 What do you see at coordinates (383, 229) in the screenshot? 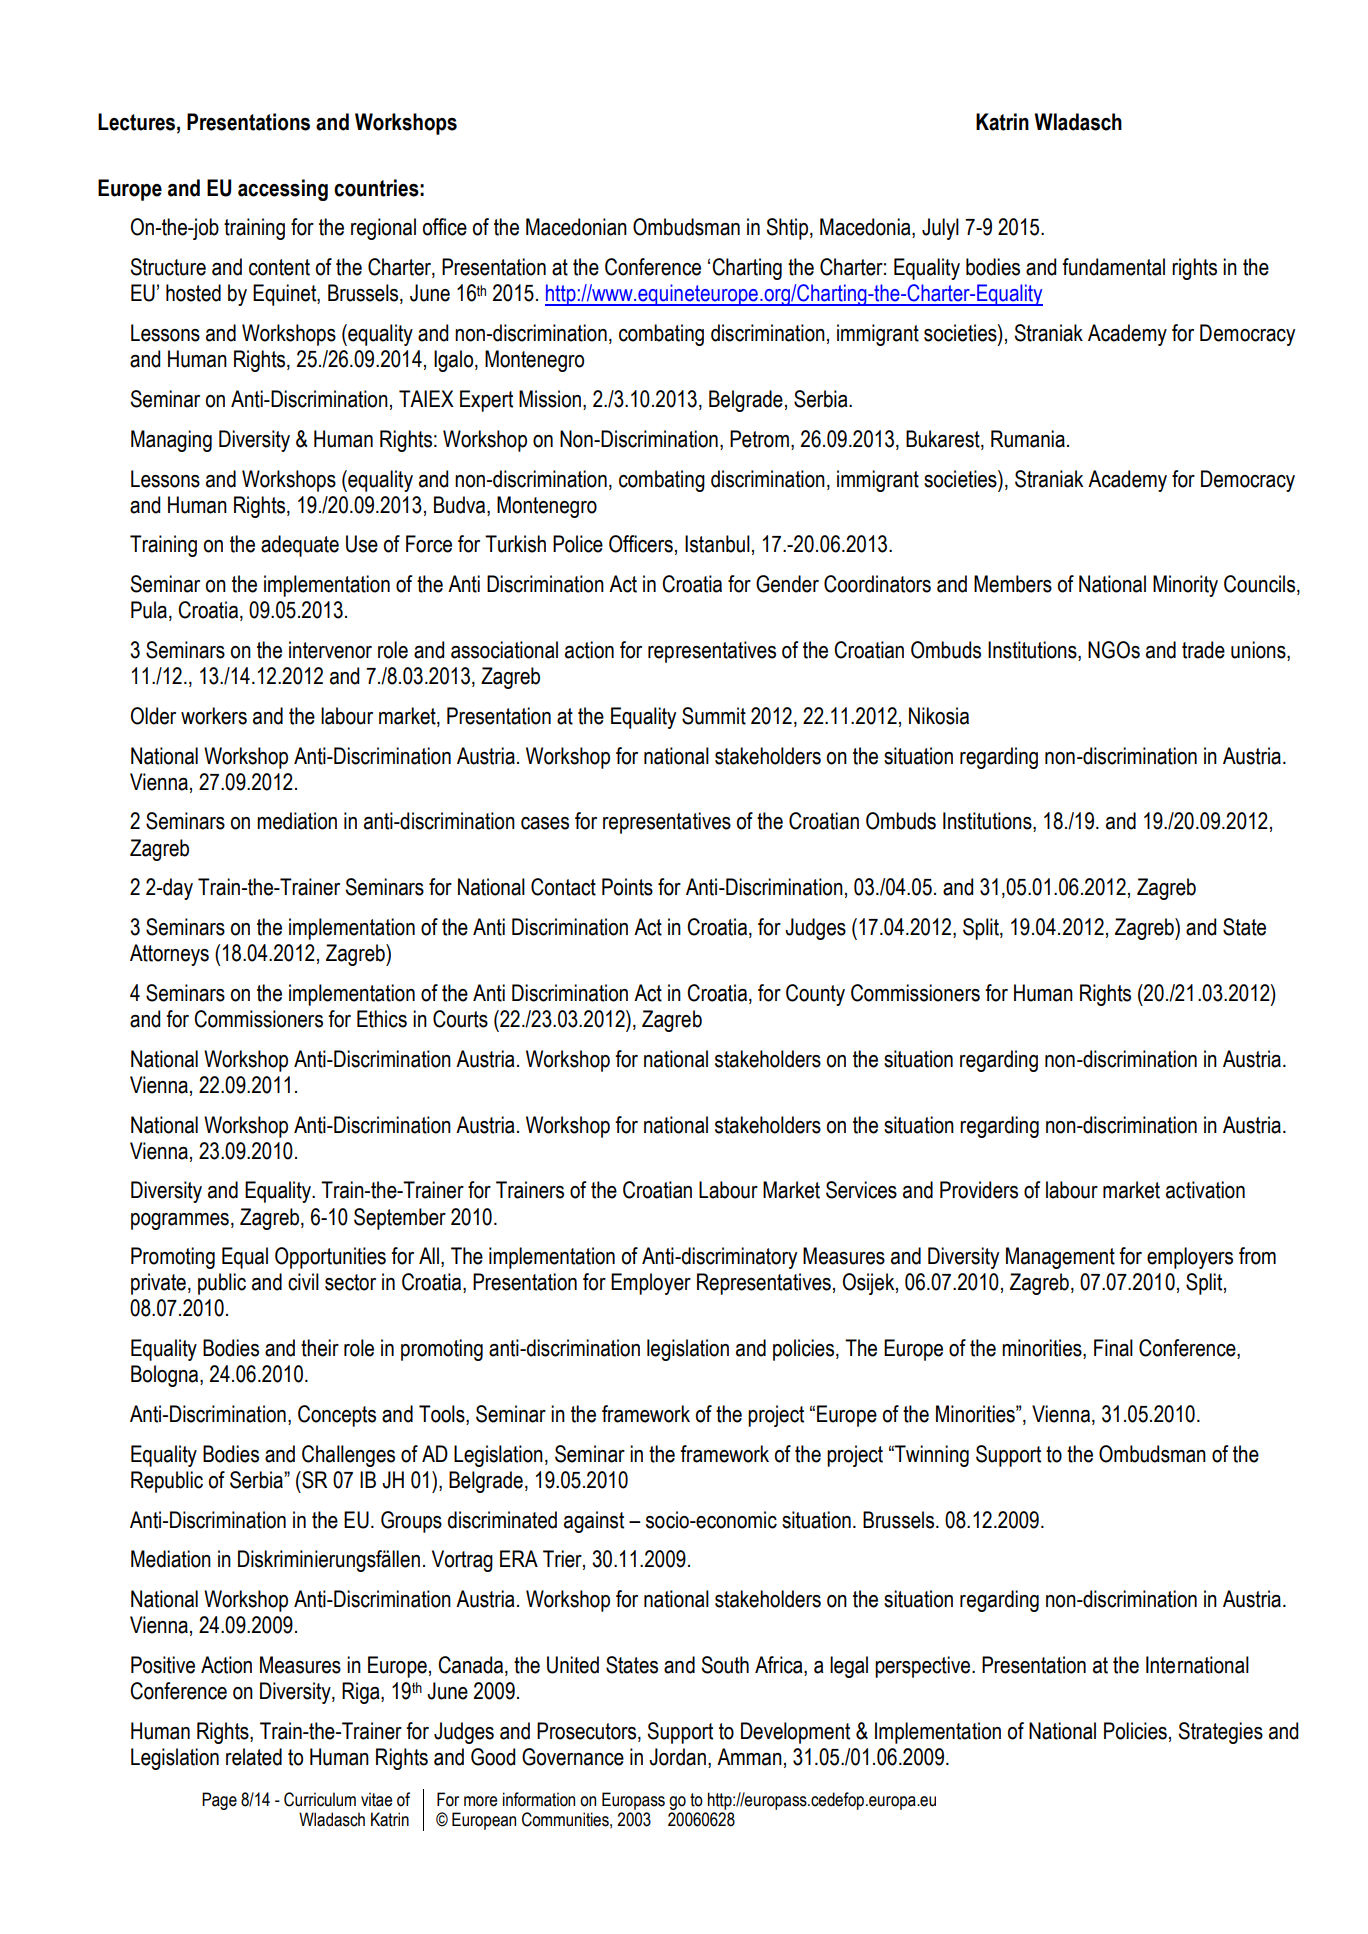
I see `regional` at bounding box center [383, 229].
